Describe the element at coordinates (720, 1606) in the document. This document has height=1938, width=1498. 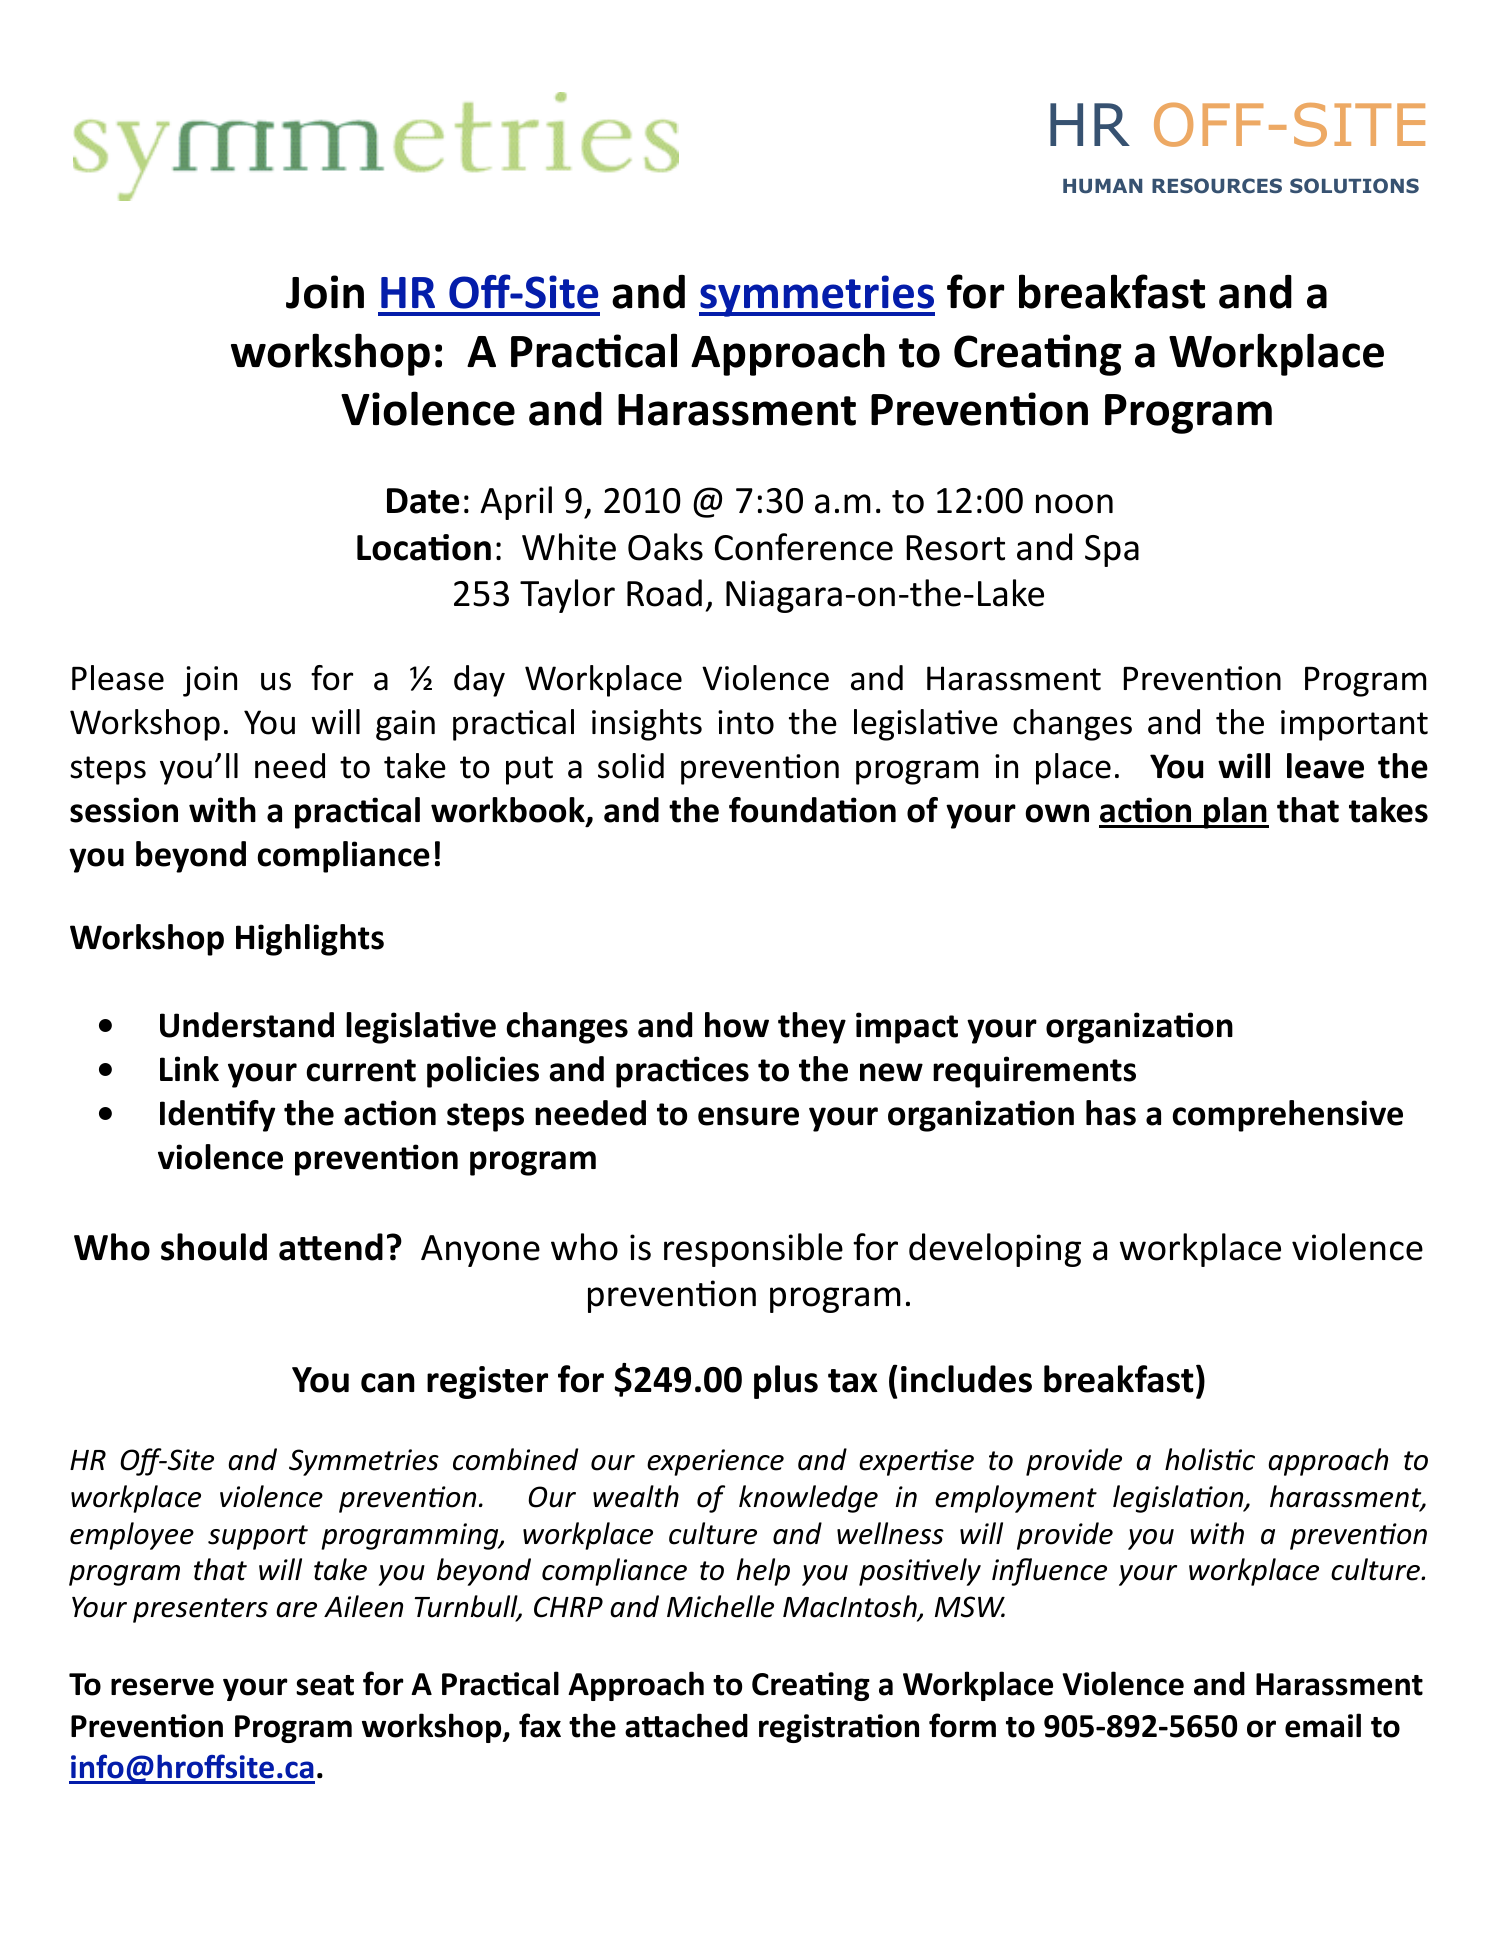
I see `Michelle` at that location.
